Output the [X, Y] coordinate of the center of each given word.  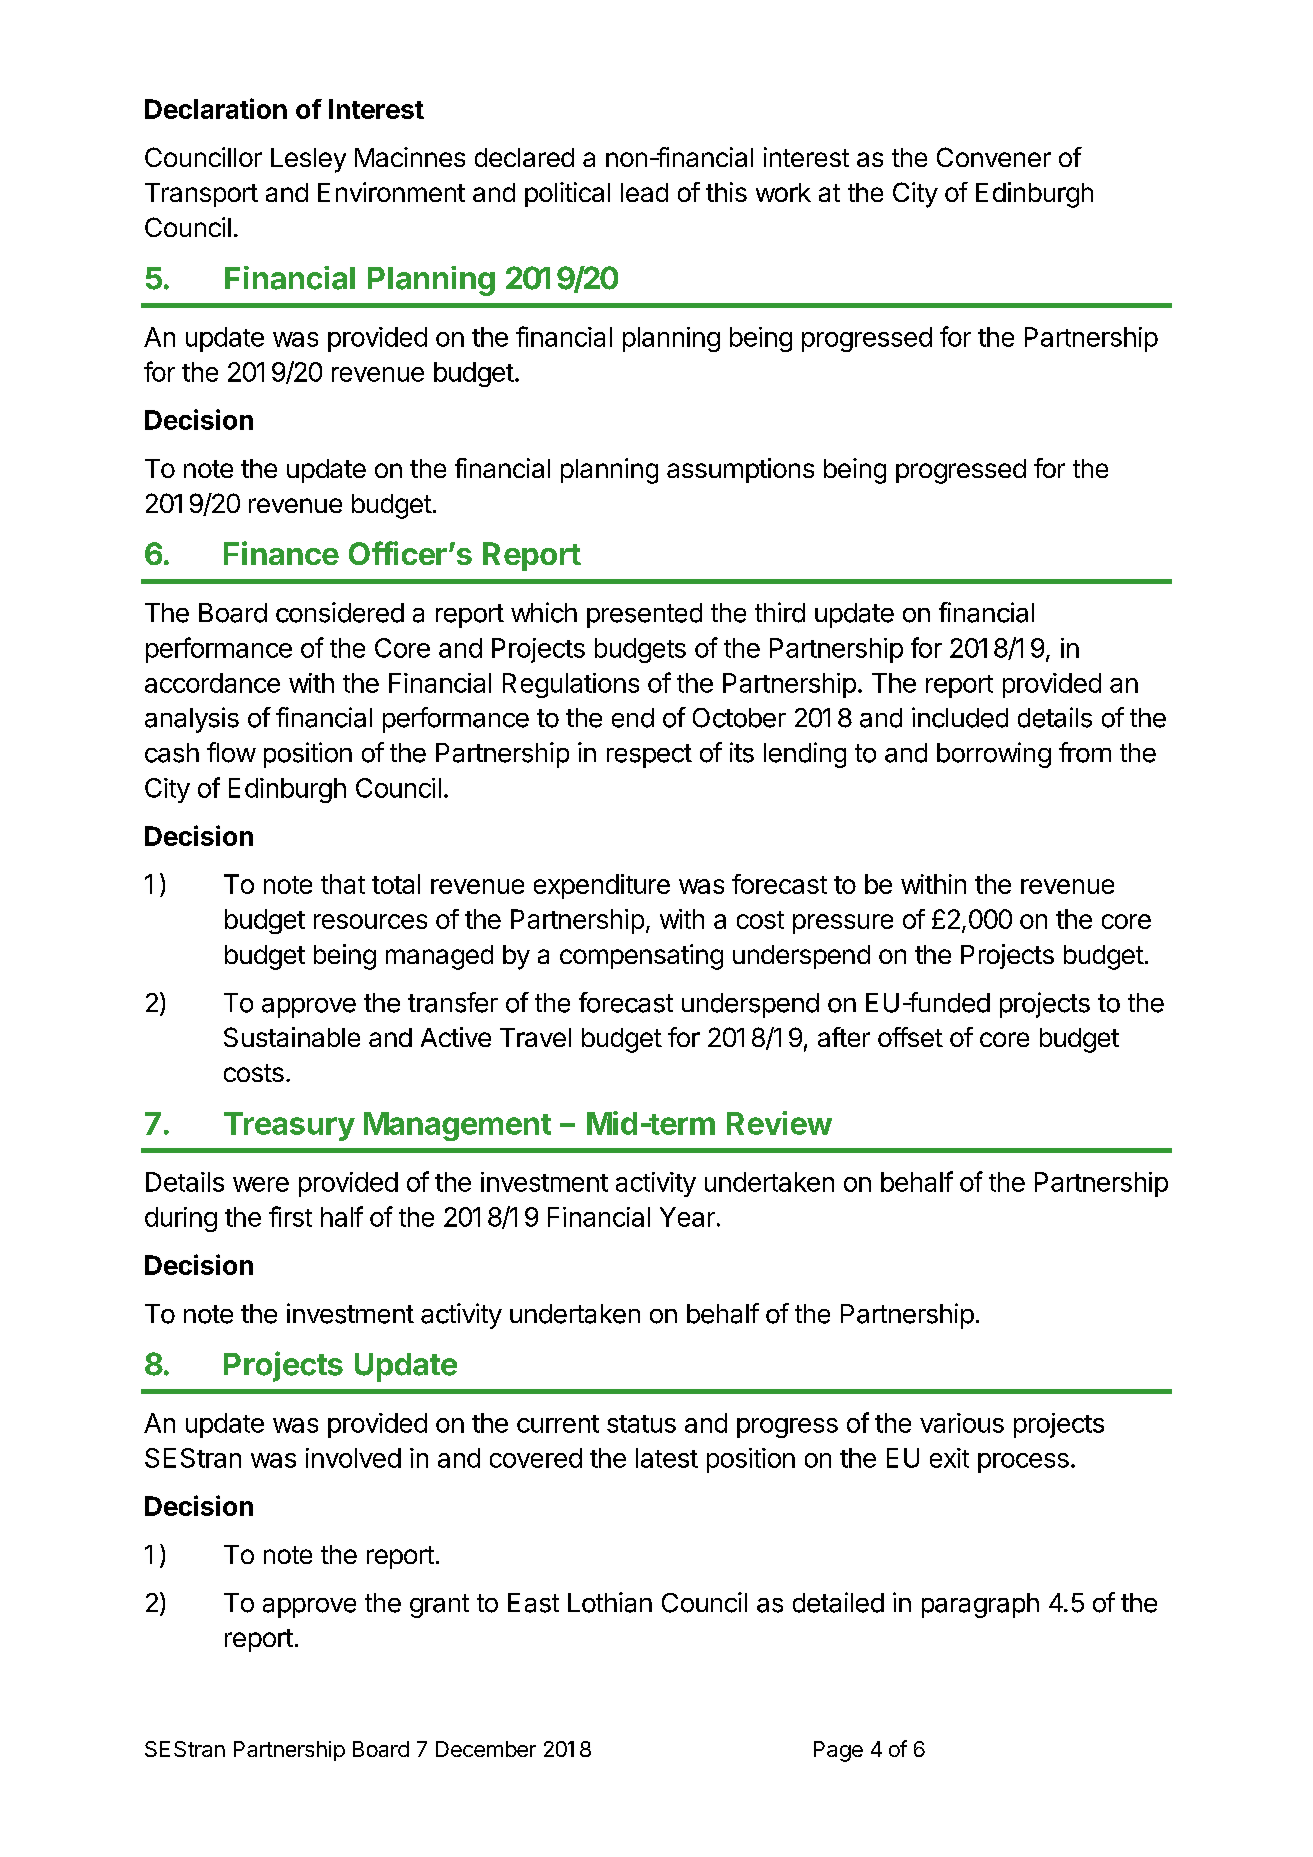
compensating [641, 957]
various [962, 1423]
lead [644, 192]
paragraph [980, 1605]
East [533, 1603]
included [960, 717]
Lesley [308, 160]
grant [439, 1606]
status [641, 1424]
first [290, 1216]
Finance [281, 553]
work [783, 192]
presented [644, 615]
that [343, 884]
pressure [843, 924]
